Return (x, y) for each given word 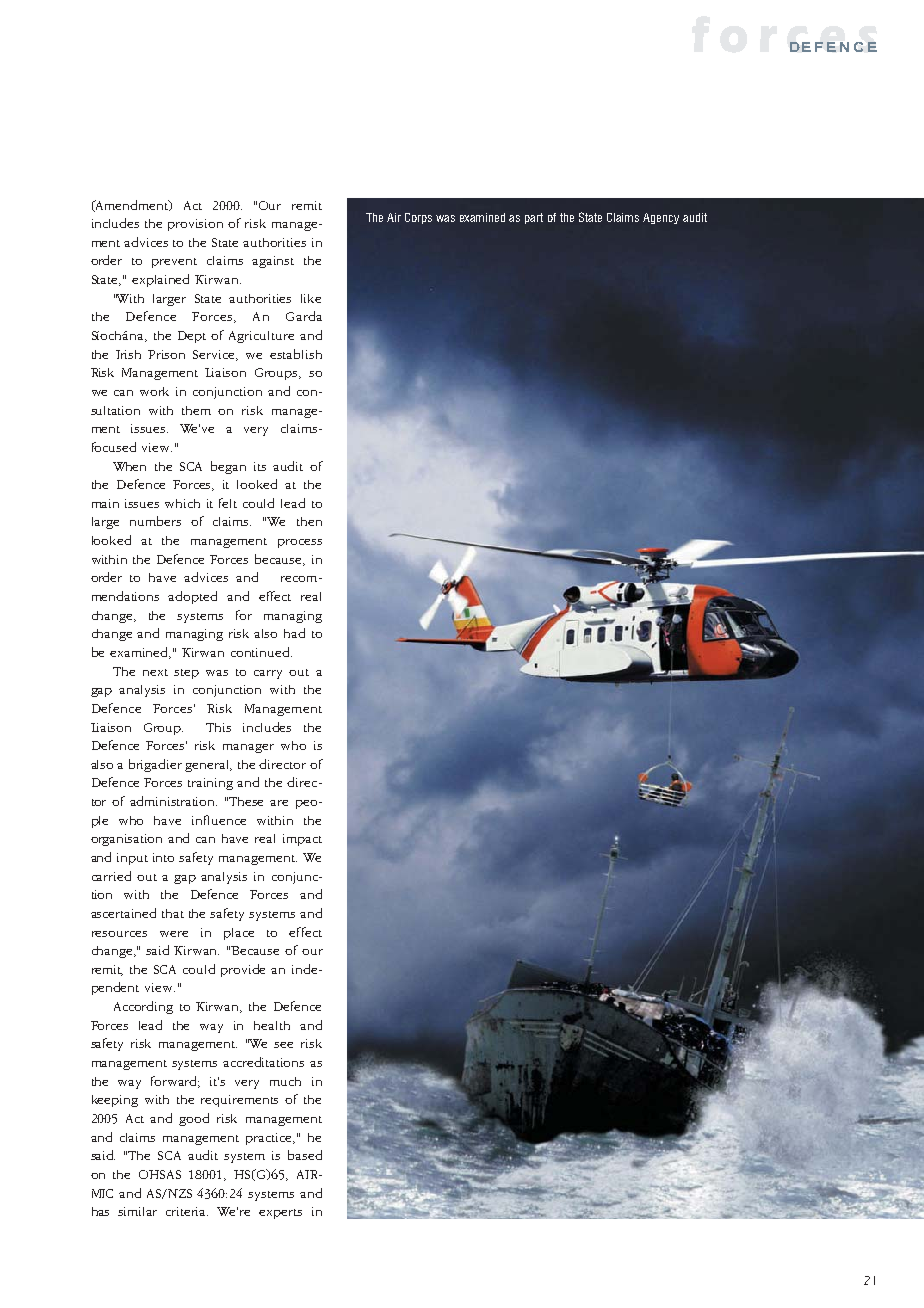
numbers (155, 521)
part (534, 218)
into (163, 857)
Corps (418, 218)
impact (302, 840)
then (309, 521)
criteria (187, 1211)
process (300, 543)
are (279, 803)
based (305, 1155)
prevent (174, 263)
